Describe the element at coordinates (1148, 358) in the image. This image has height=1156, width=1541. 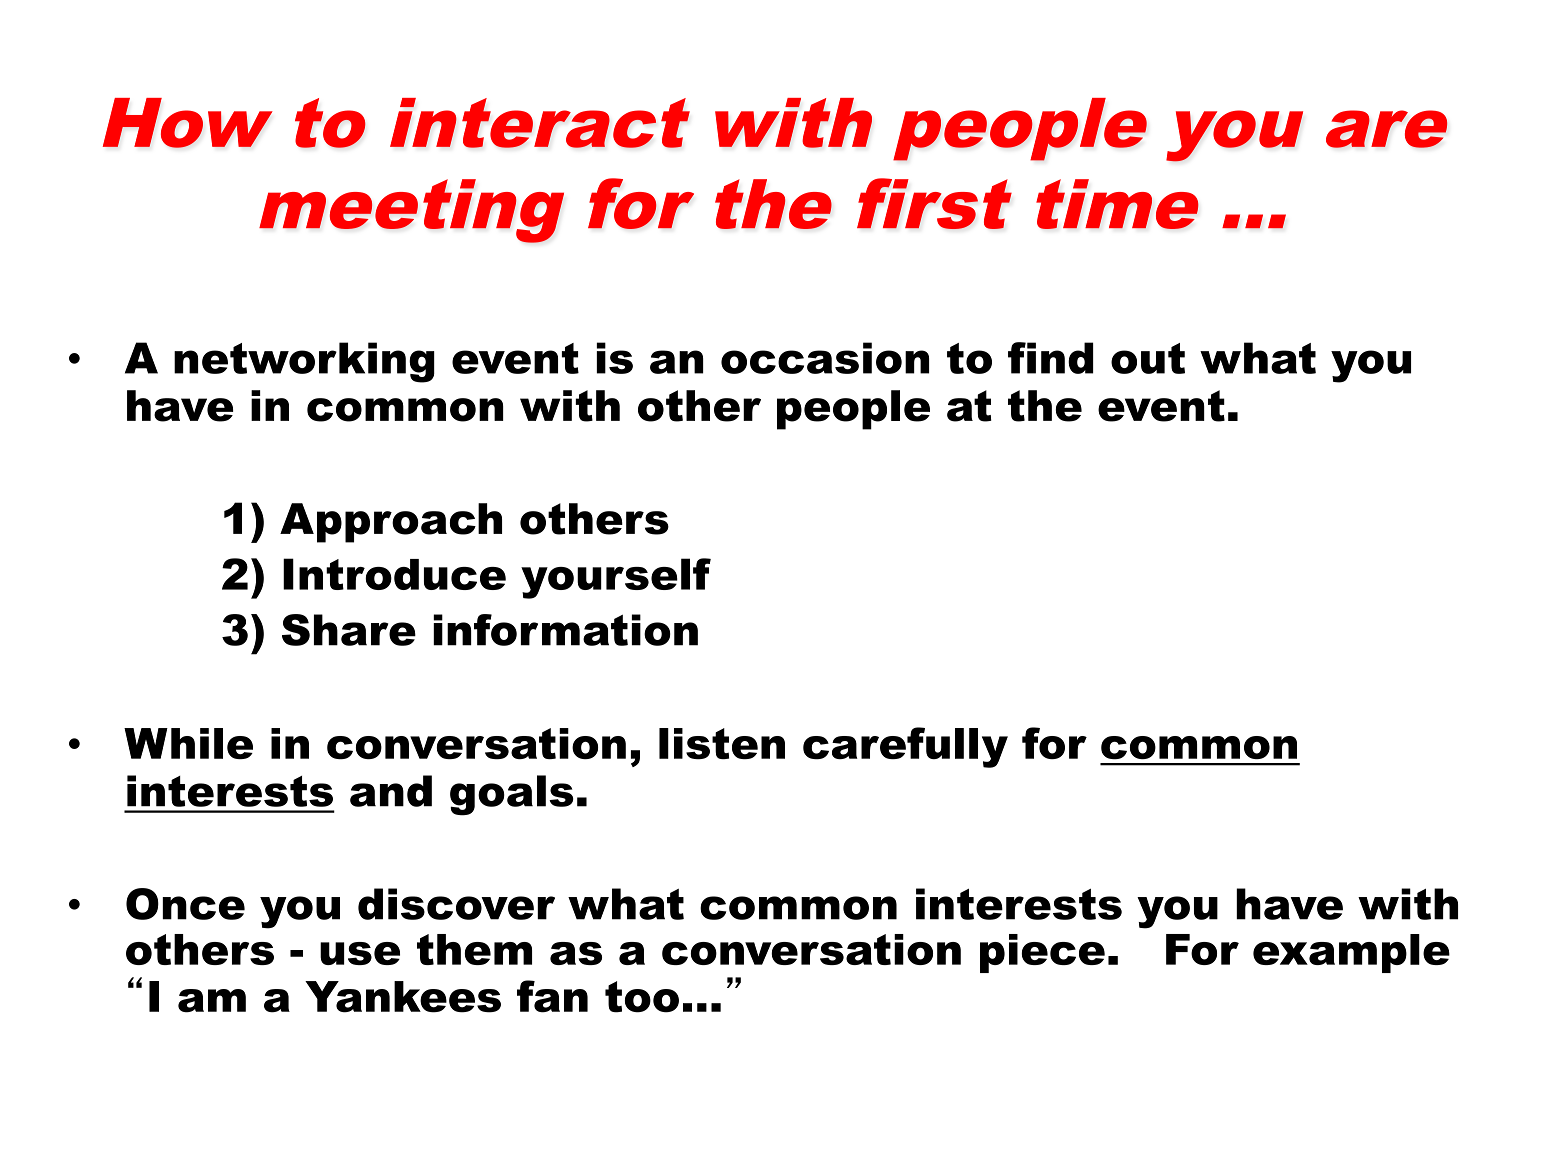
I see `out` at that location.
